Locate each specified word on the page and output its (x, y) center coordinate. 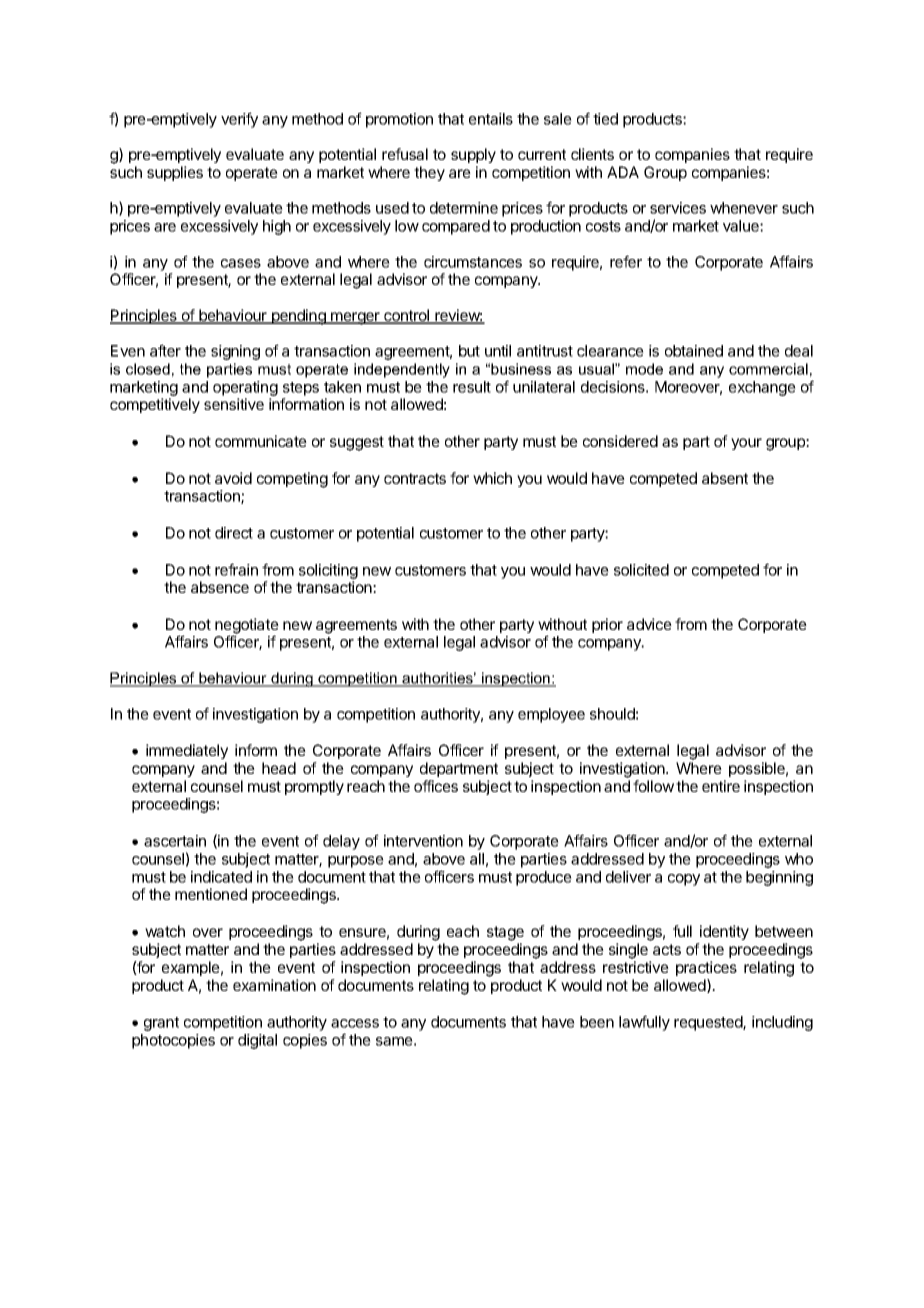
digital (257, 1041)
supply (473, 155)
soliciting (328, 571)
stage (505, 933)
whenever (744, 208)
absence (220, 587)
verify (239, 120)
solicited (641, 570)
